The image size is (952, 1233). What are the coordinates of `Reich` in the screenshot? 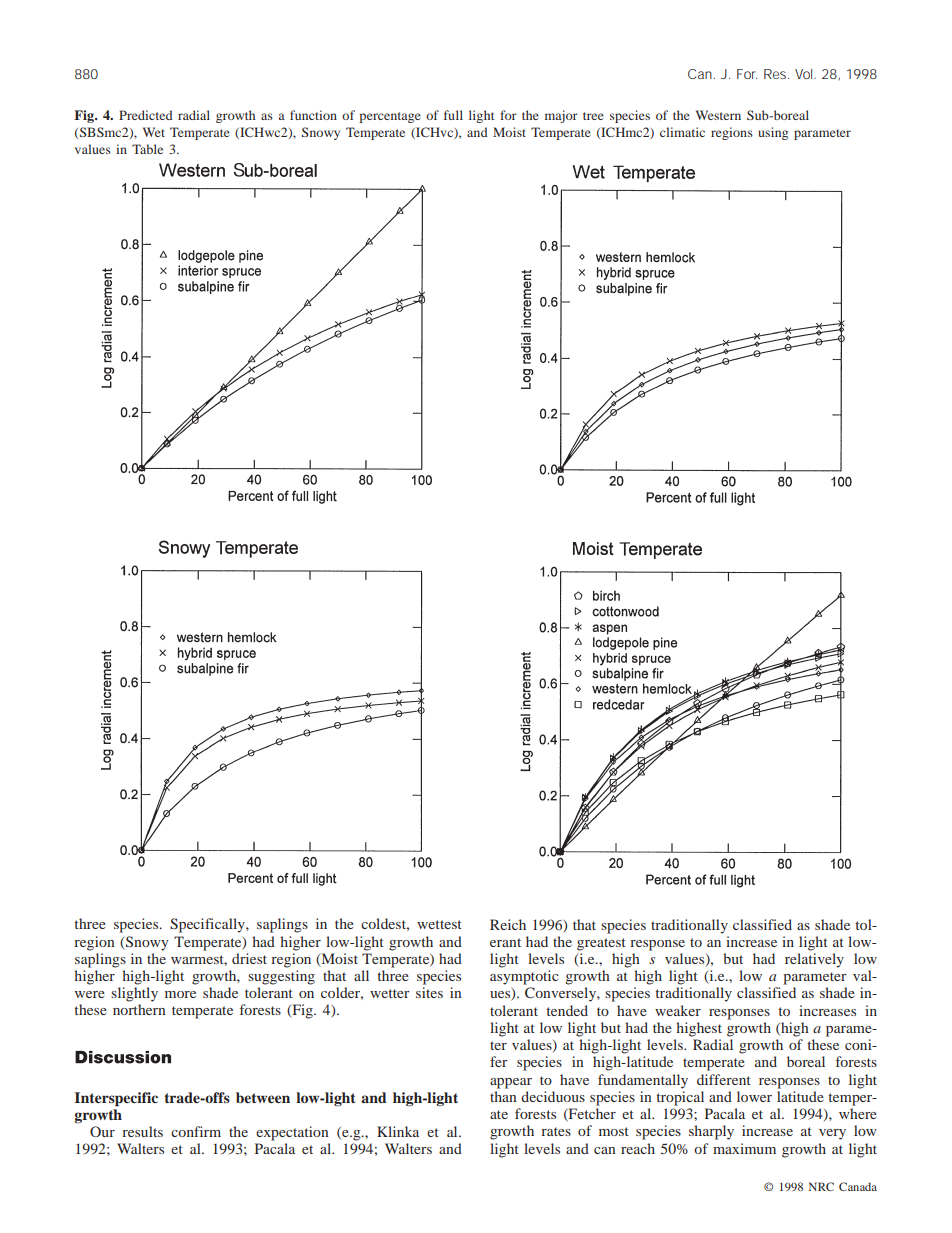 It's located at (508, 924).
